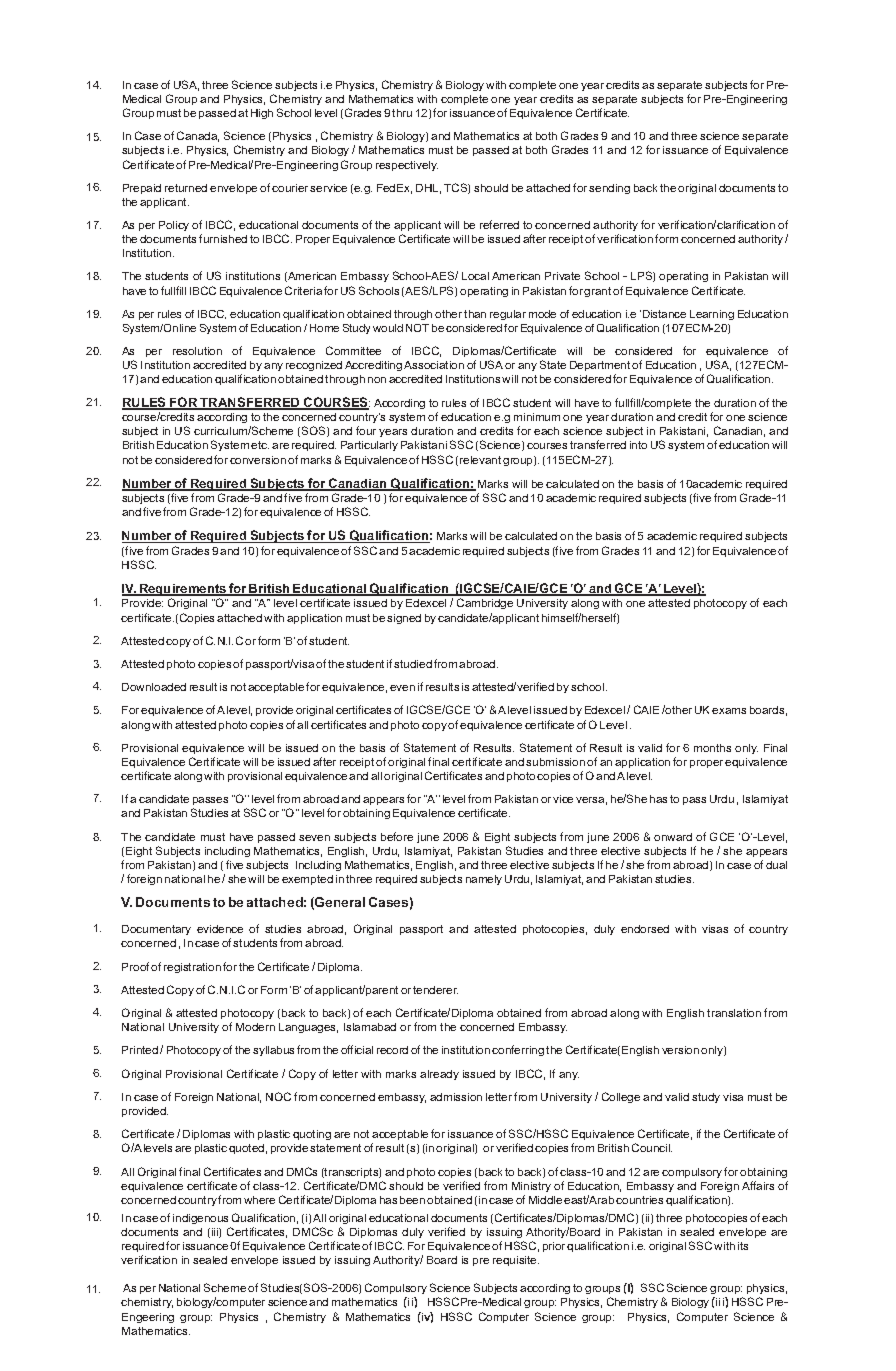 The width and height of the document is (896, 1371). I want to click on indigenous, so click(200, 1219).
